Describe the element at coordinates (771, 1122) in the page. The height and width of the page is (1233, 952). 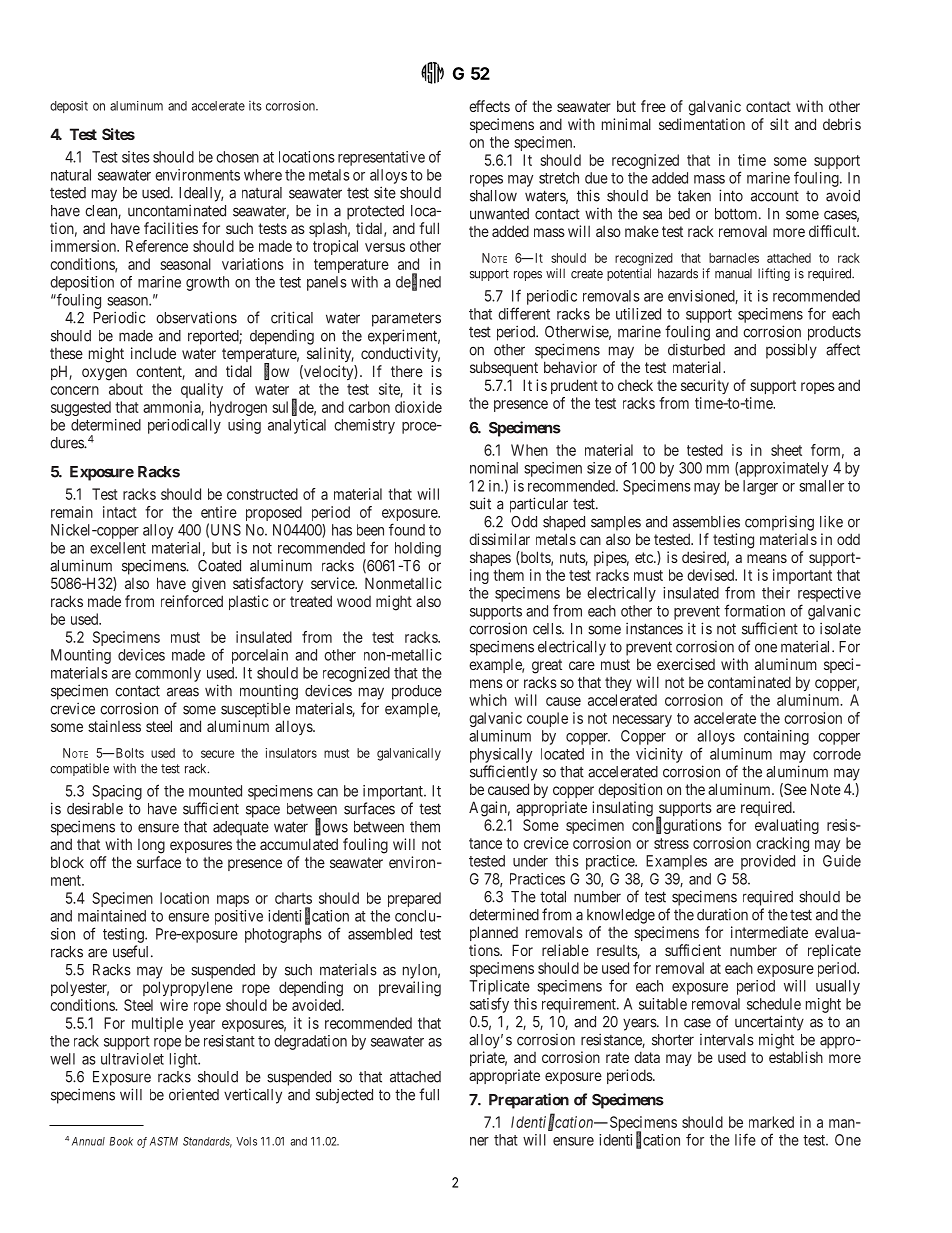
I see `marked` at that location.
